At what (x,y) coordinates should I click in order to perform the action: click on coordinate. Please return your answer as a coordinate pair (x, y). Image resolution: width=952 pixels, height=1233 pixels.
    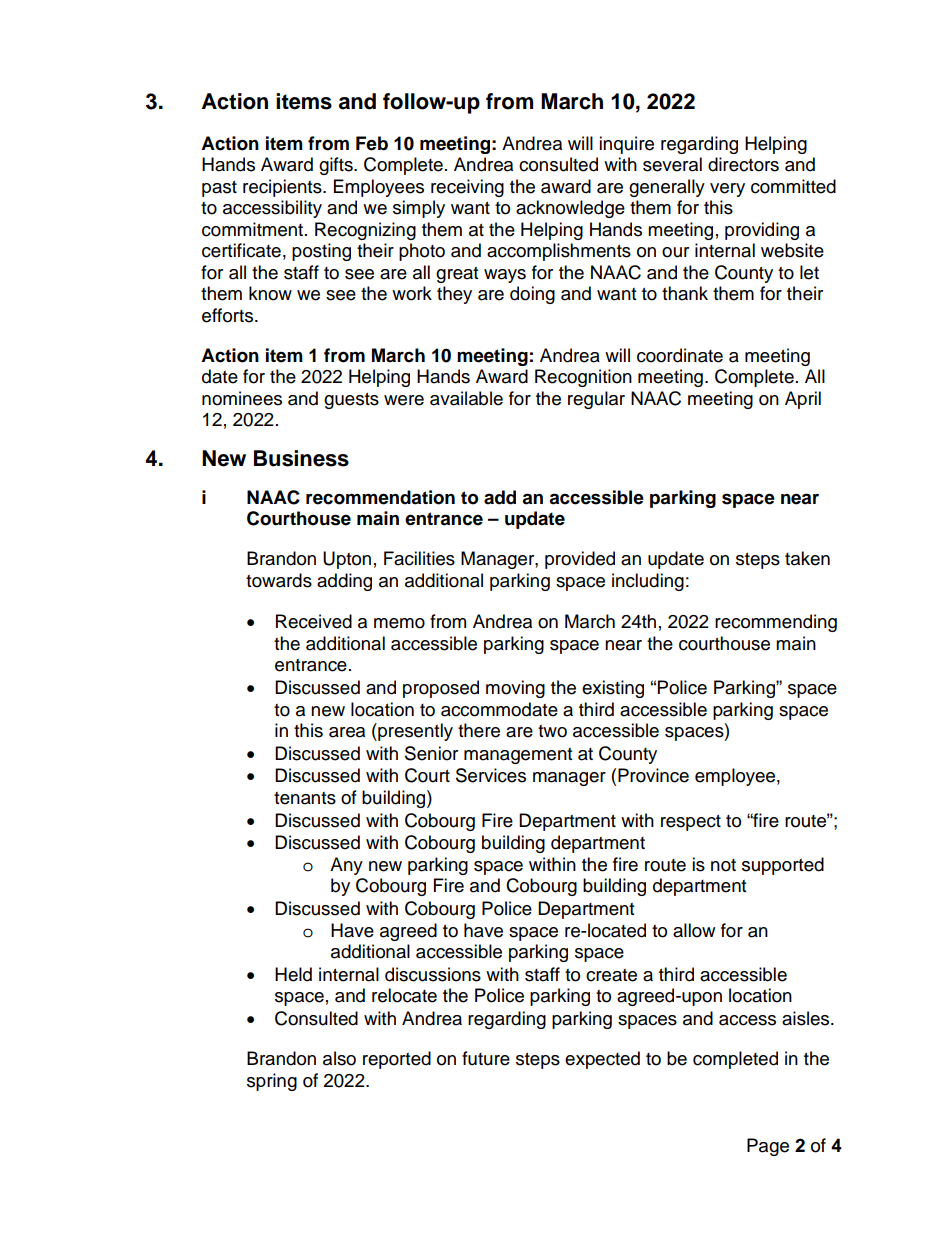
    Looking at the image, I should click on (680, 355).
